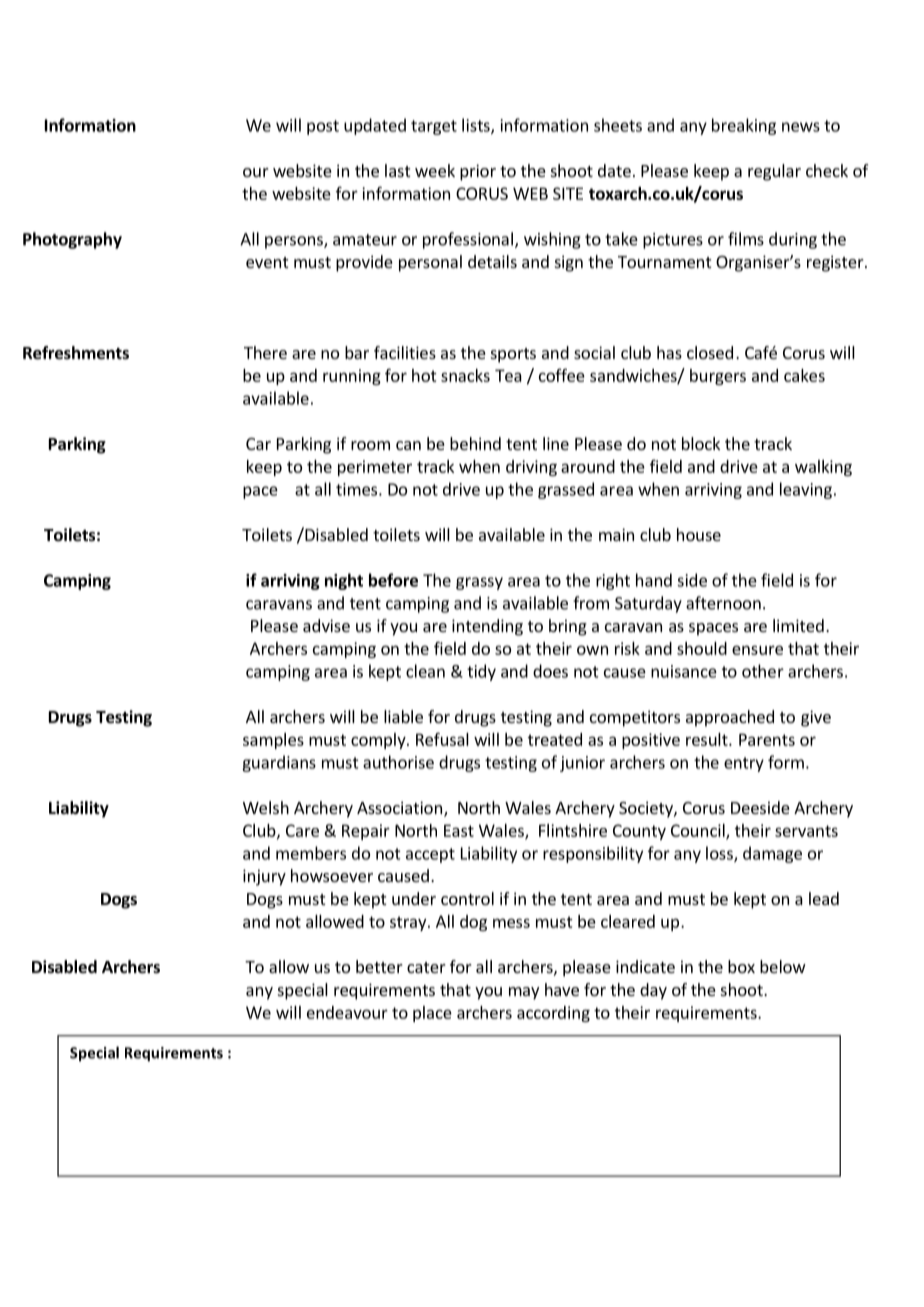  I want to click on grassy, so click(479, 583).
